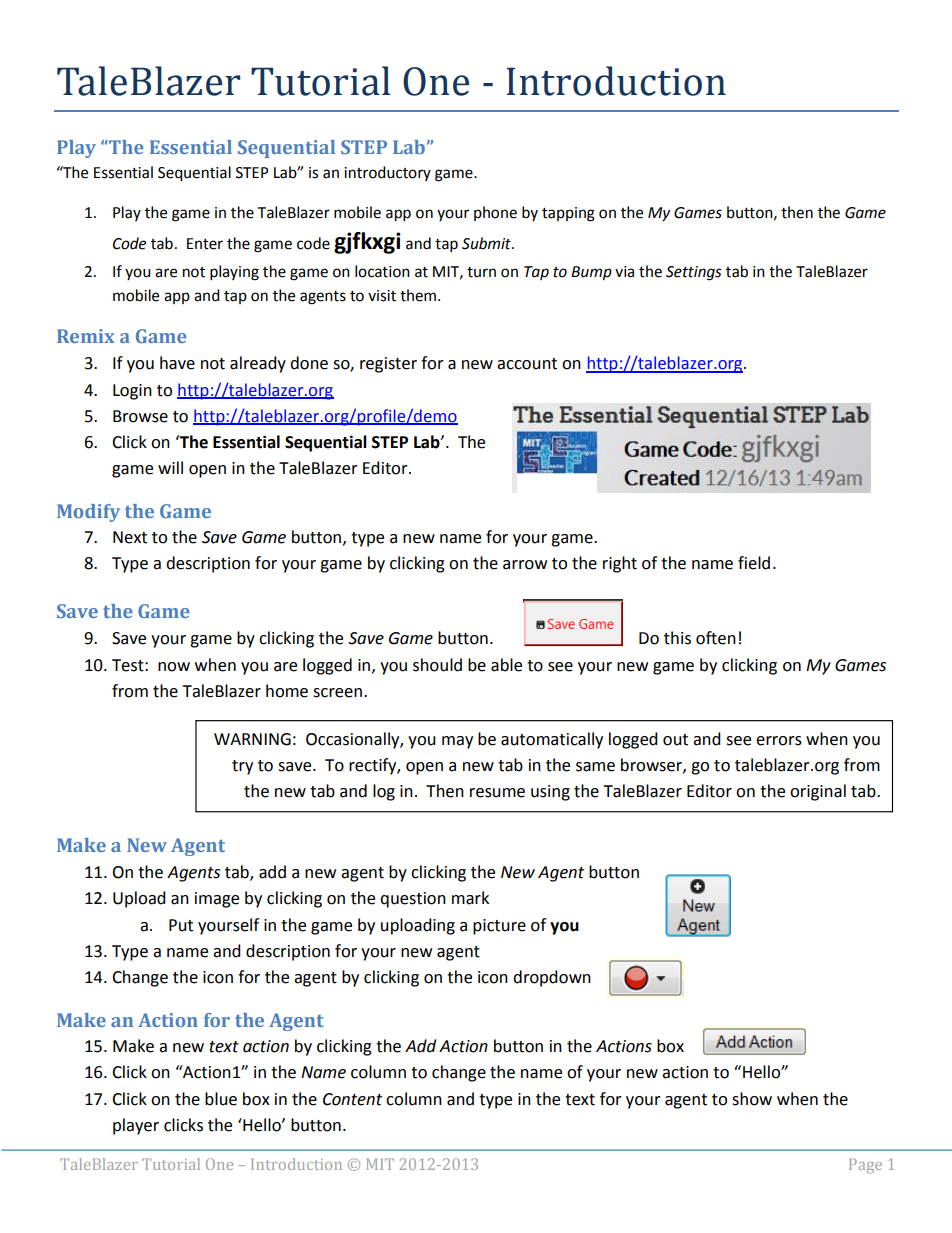 The height and width of the document is (1233, 952). What do you see at coordinates (170, 467) in the document?
I see `will` at bounding box center [170, 467].
